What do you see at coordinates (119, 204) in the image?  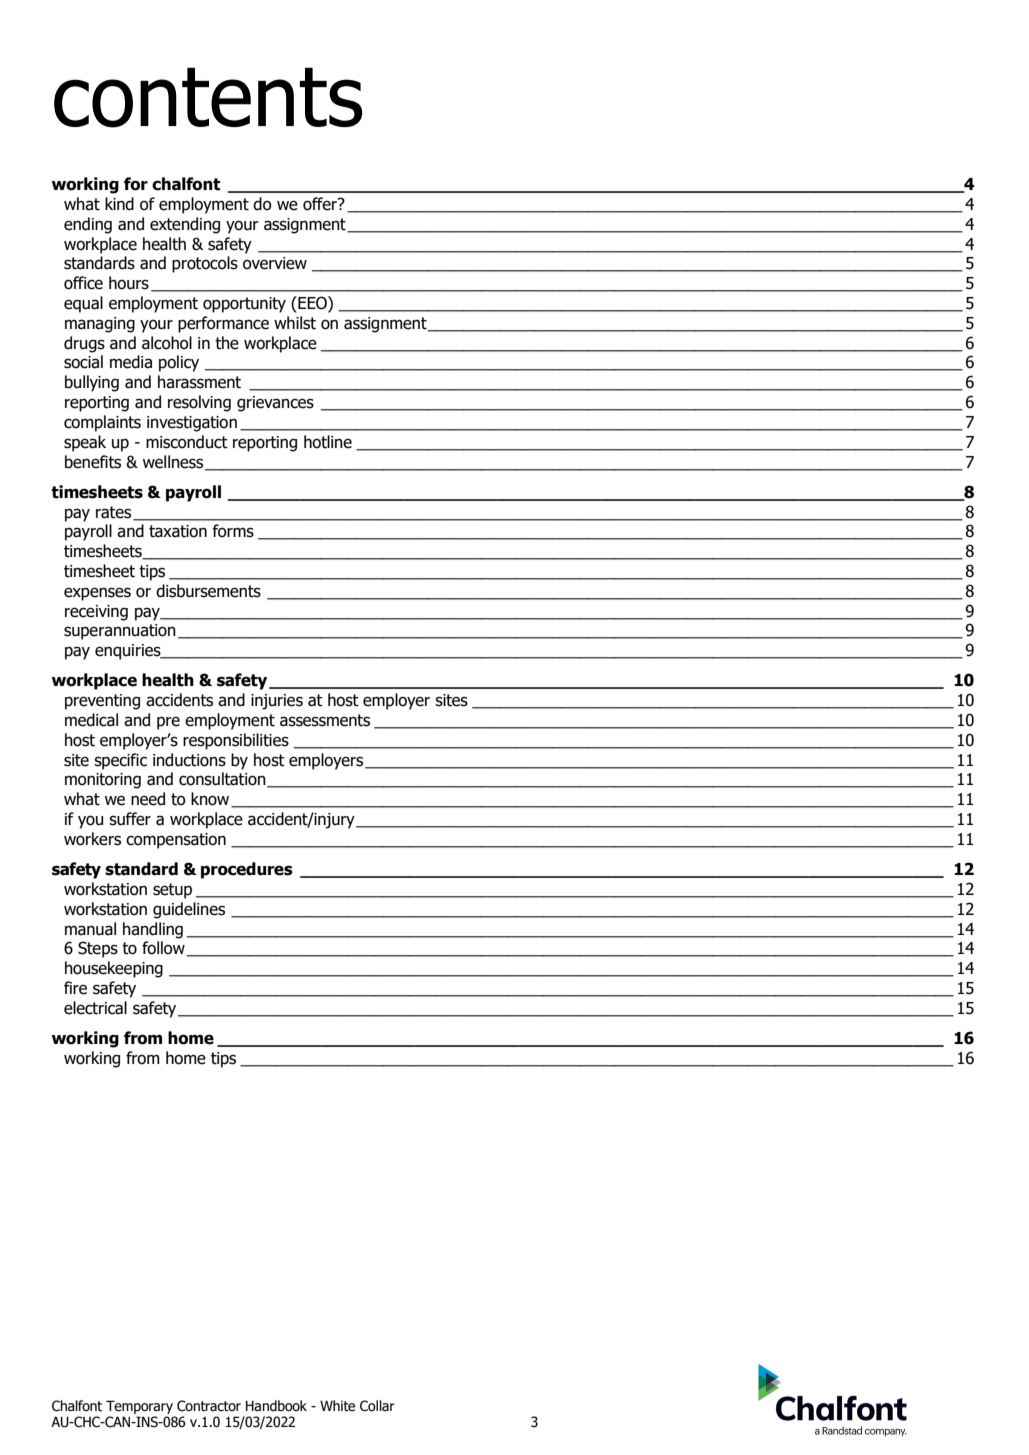 I see `kind` at bounding box center [119, 204].
